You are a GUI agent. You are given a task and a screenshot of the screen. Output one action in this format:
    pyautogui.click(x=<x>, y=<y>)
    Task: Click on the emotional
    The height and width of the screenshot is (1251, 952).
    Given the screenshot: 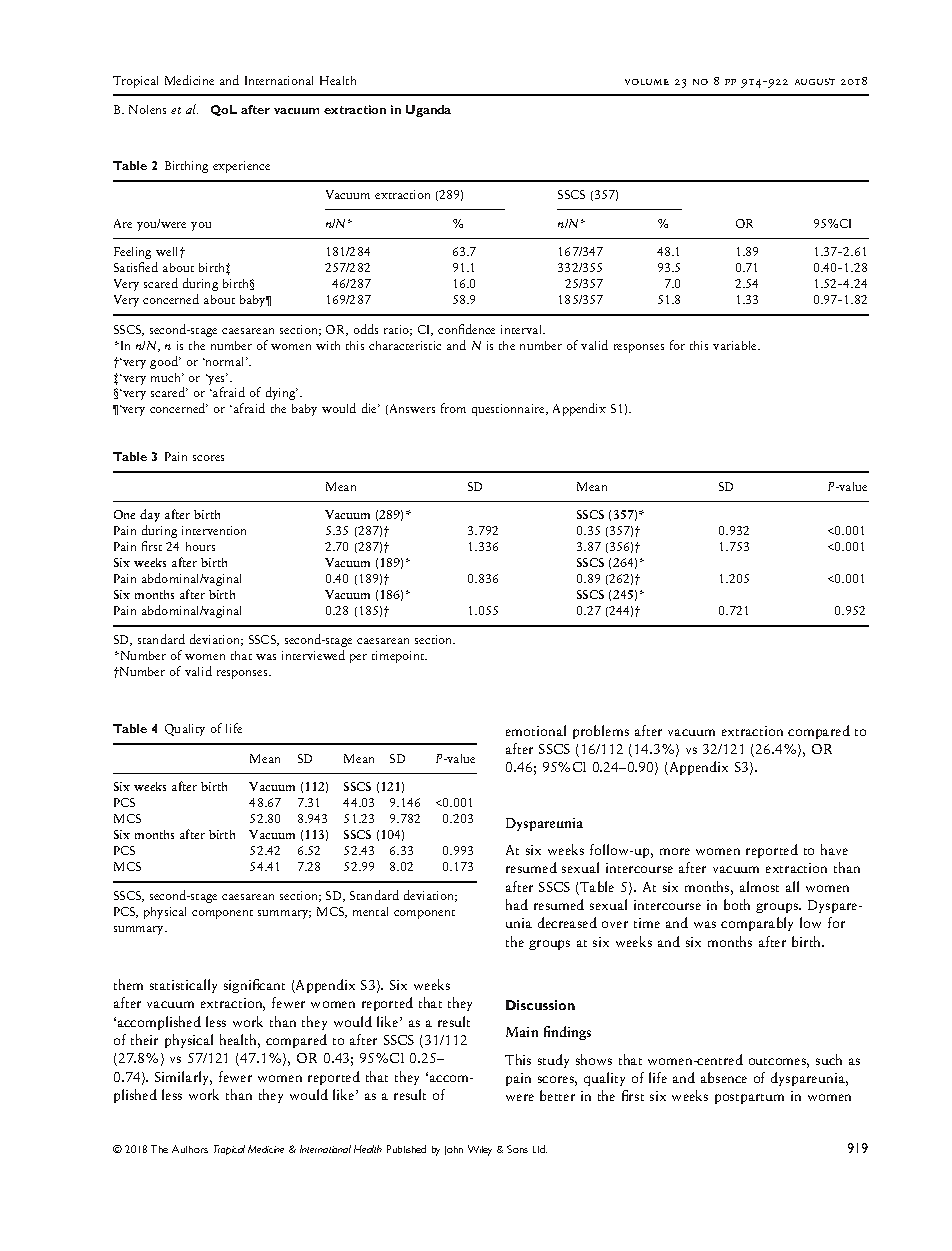 What is the action you would take?
    pyautogui.click(x=536, y=730)
